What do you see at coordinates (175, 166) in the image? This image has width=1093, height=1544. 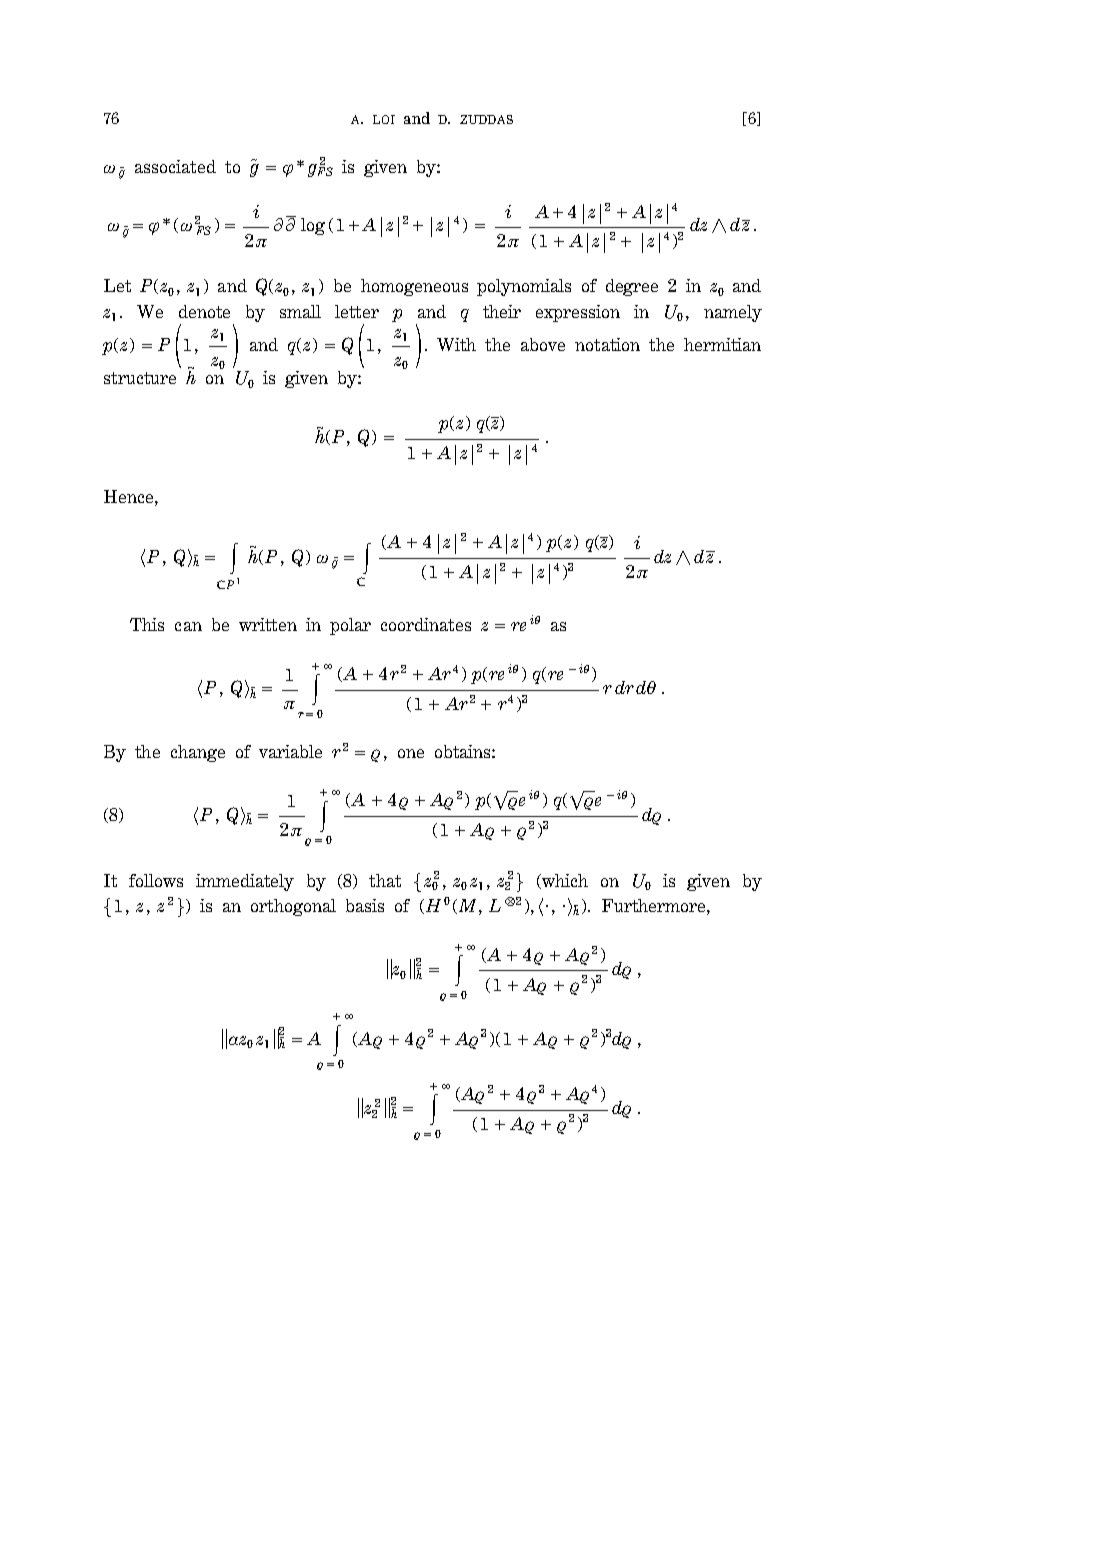 I see `associated` at bounding box center [175, 166].
